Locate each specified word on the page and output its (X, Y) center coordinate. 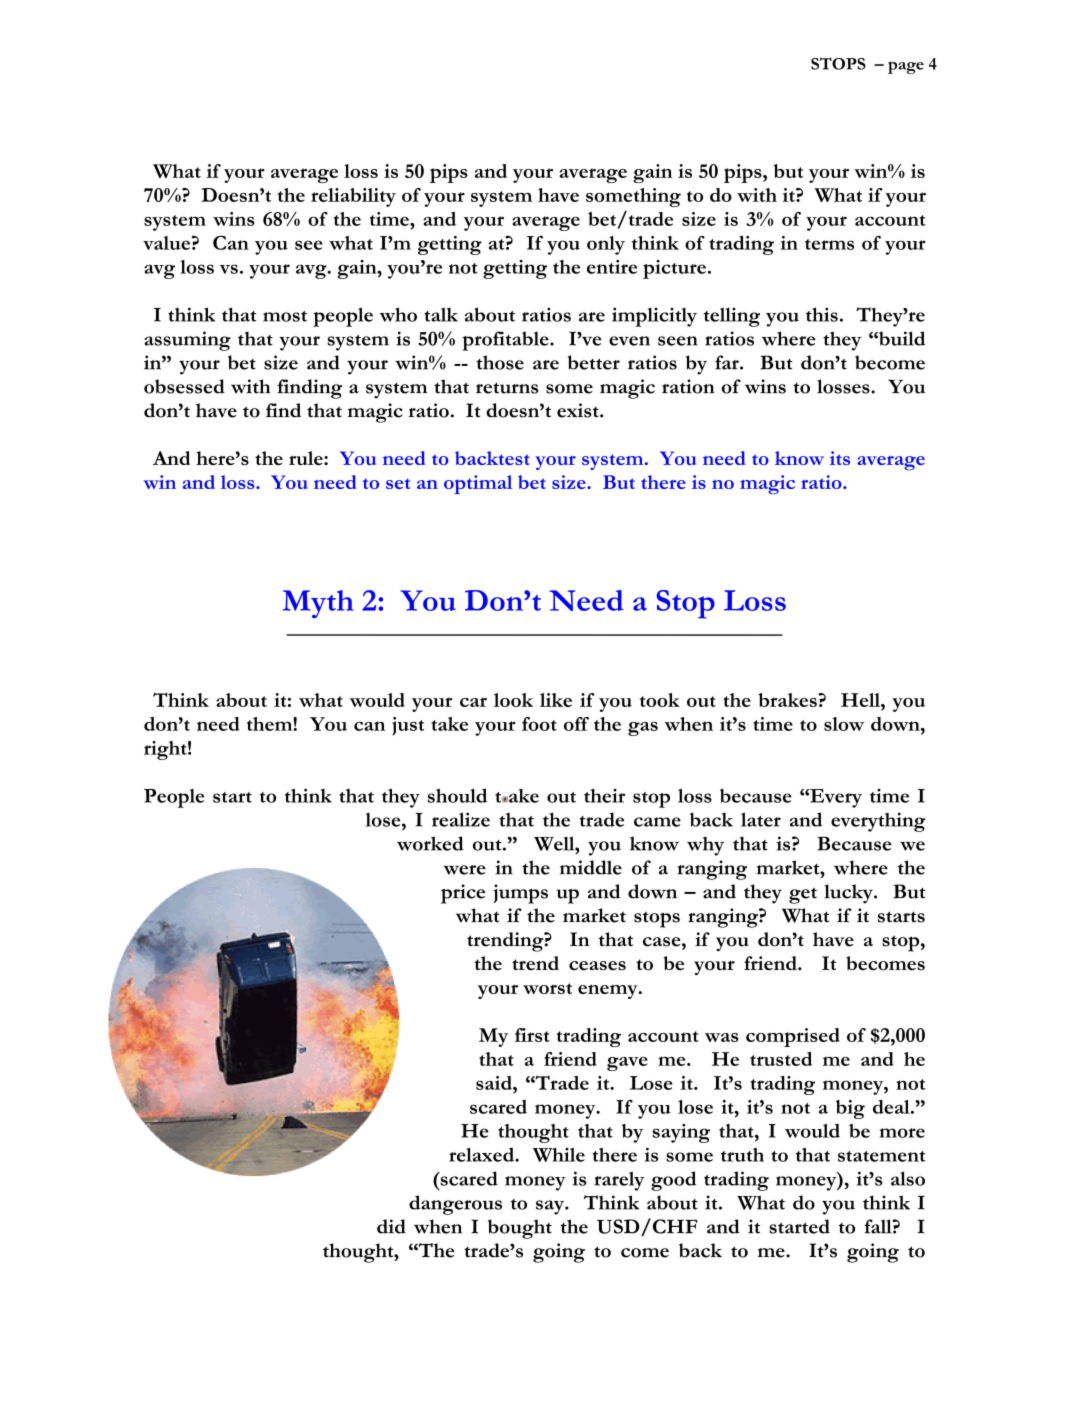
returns (507, 388)
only (606, 245)
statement (881, 1156)
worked (430, 843)
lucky (849, 894)
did (391, 1226)
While (559, 1155)
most (285, 316)
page (906, 67)
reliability (353, 197)
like (556, 700)
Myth (318, 604)
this (822, 314)
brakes (788, 700)
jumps (520, 894)
